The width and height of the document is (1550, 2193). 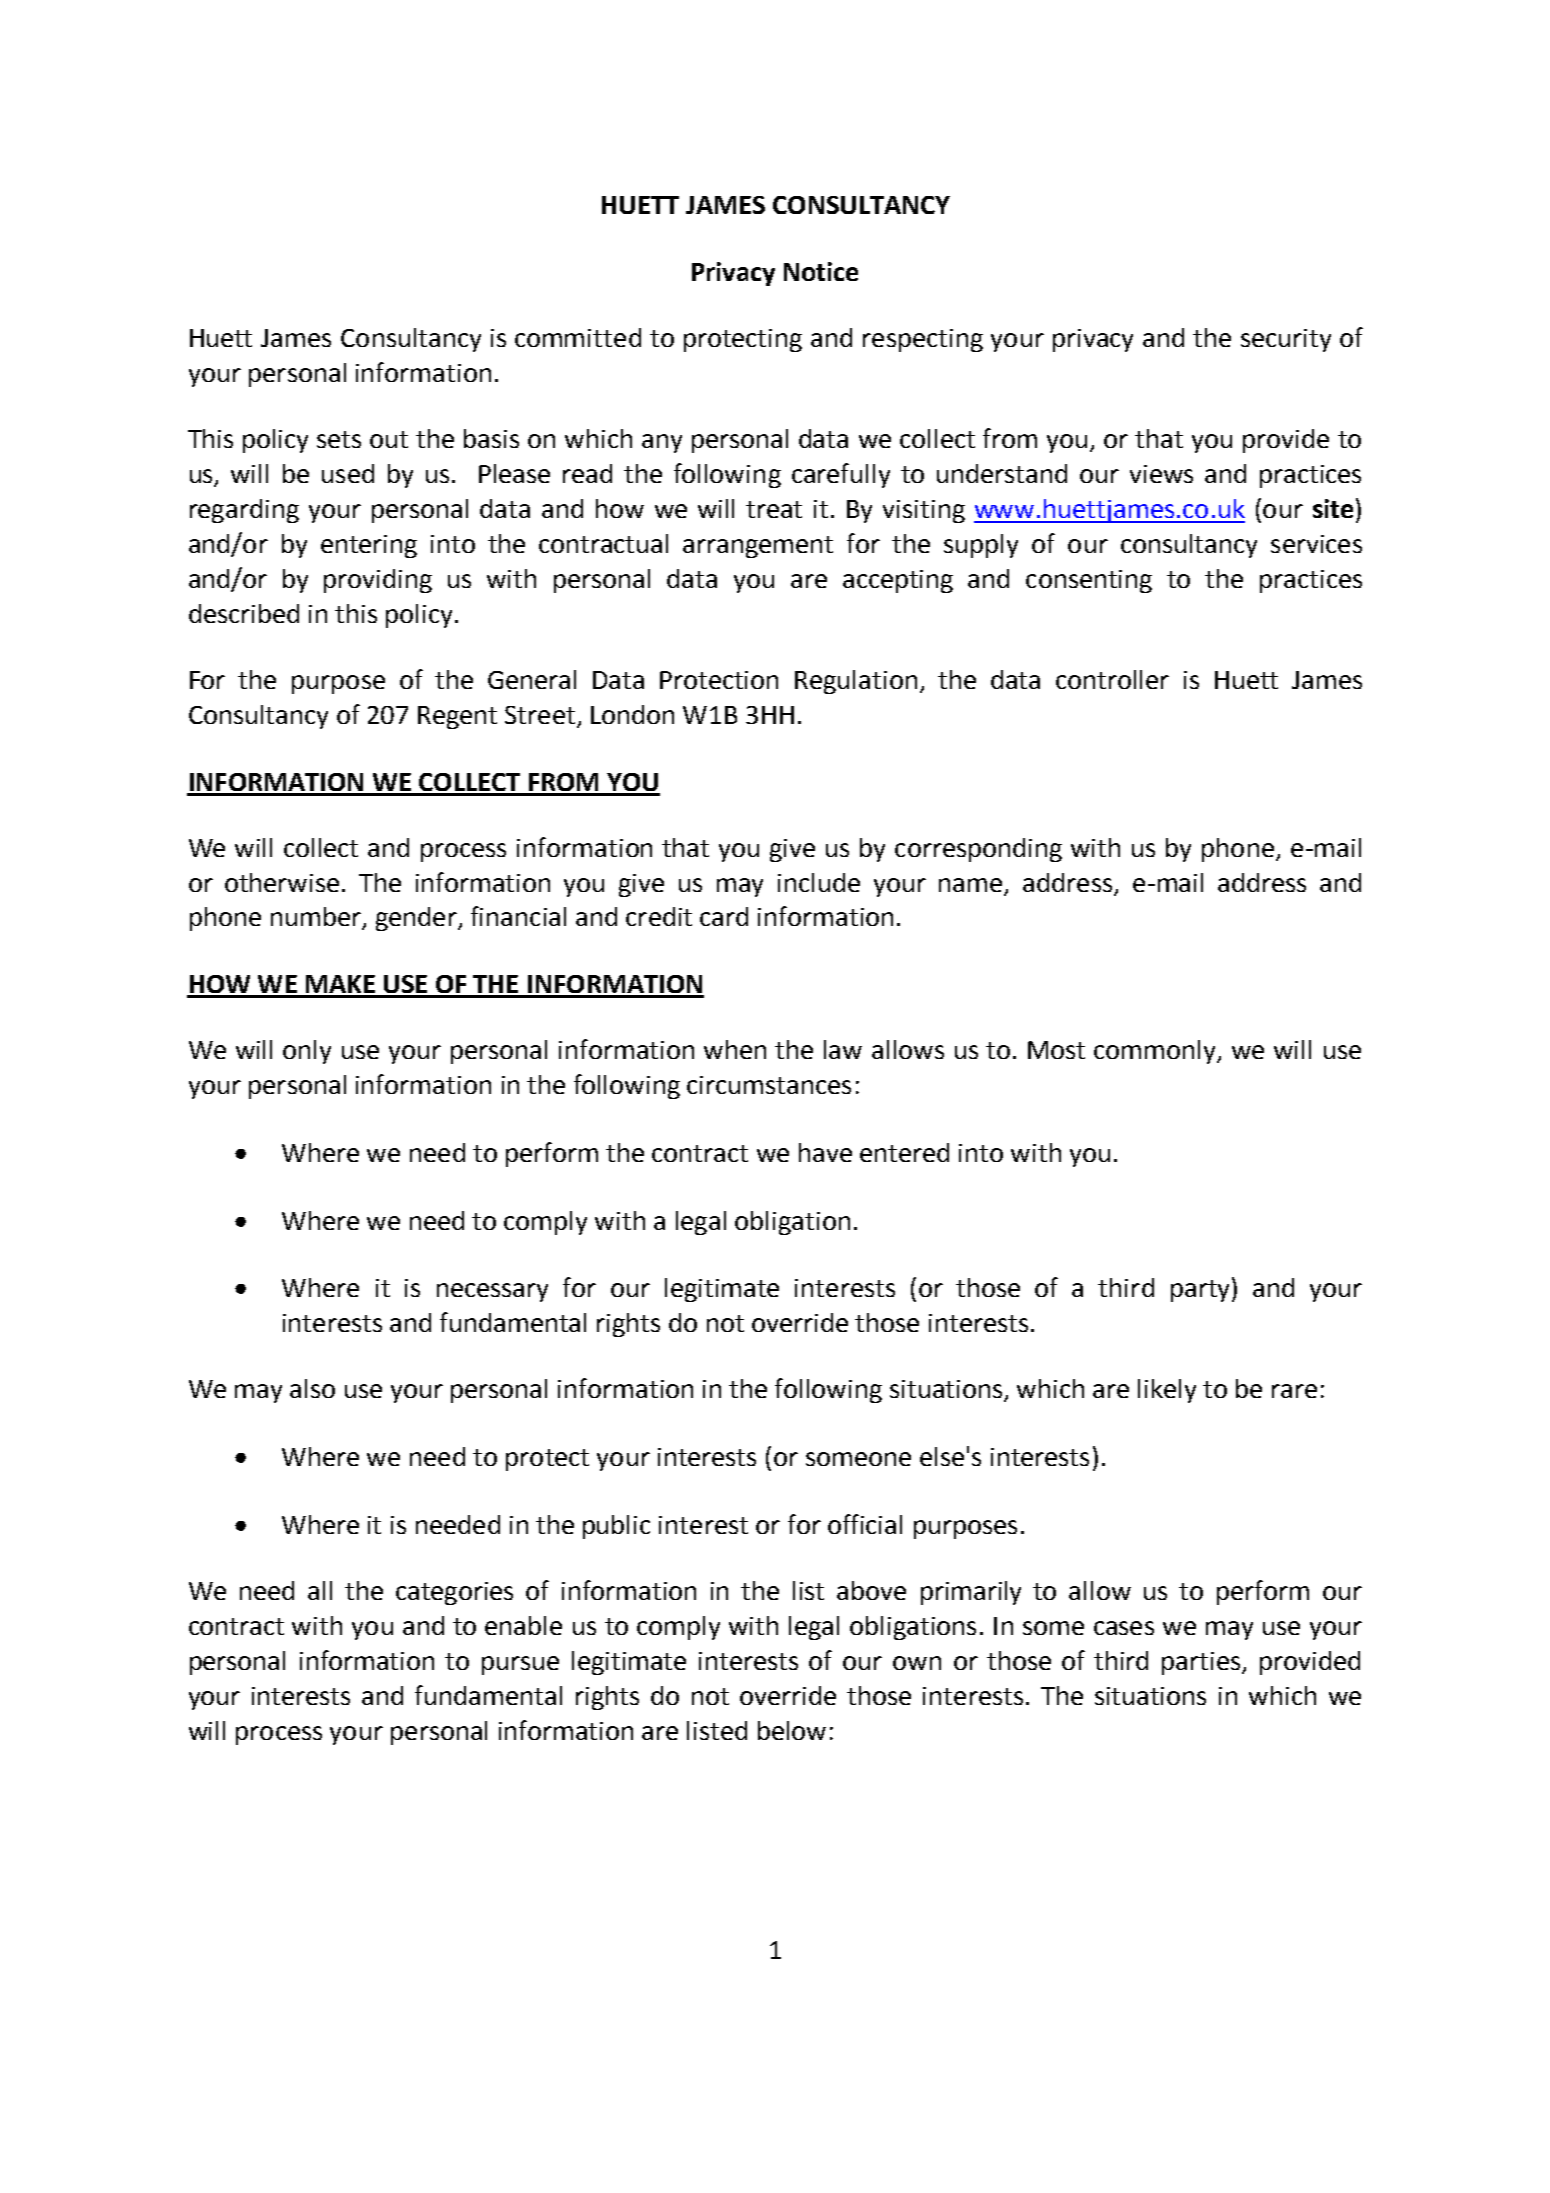 I want to click on providing, so click(x=378, y=581).
